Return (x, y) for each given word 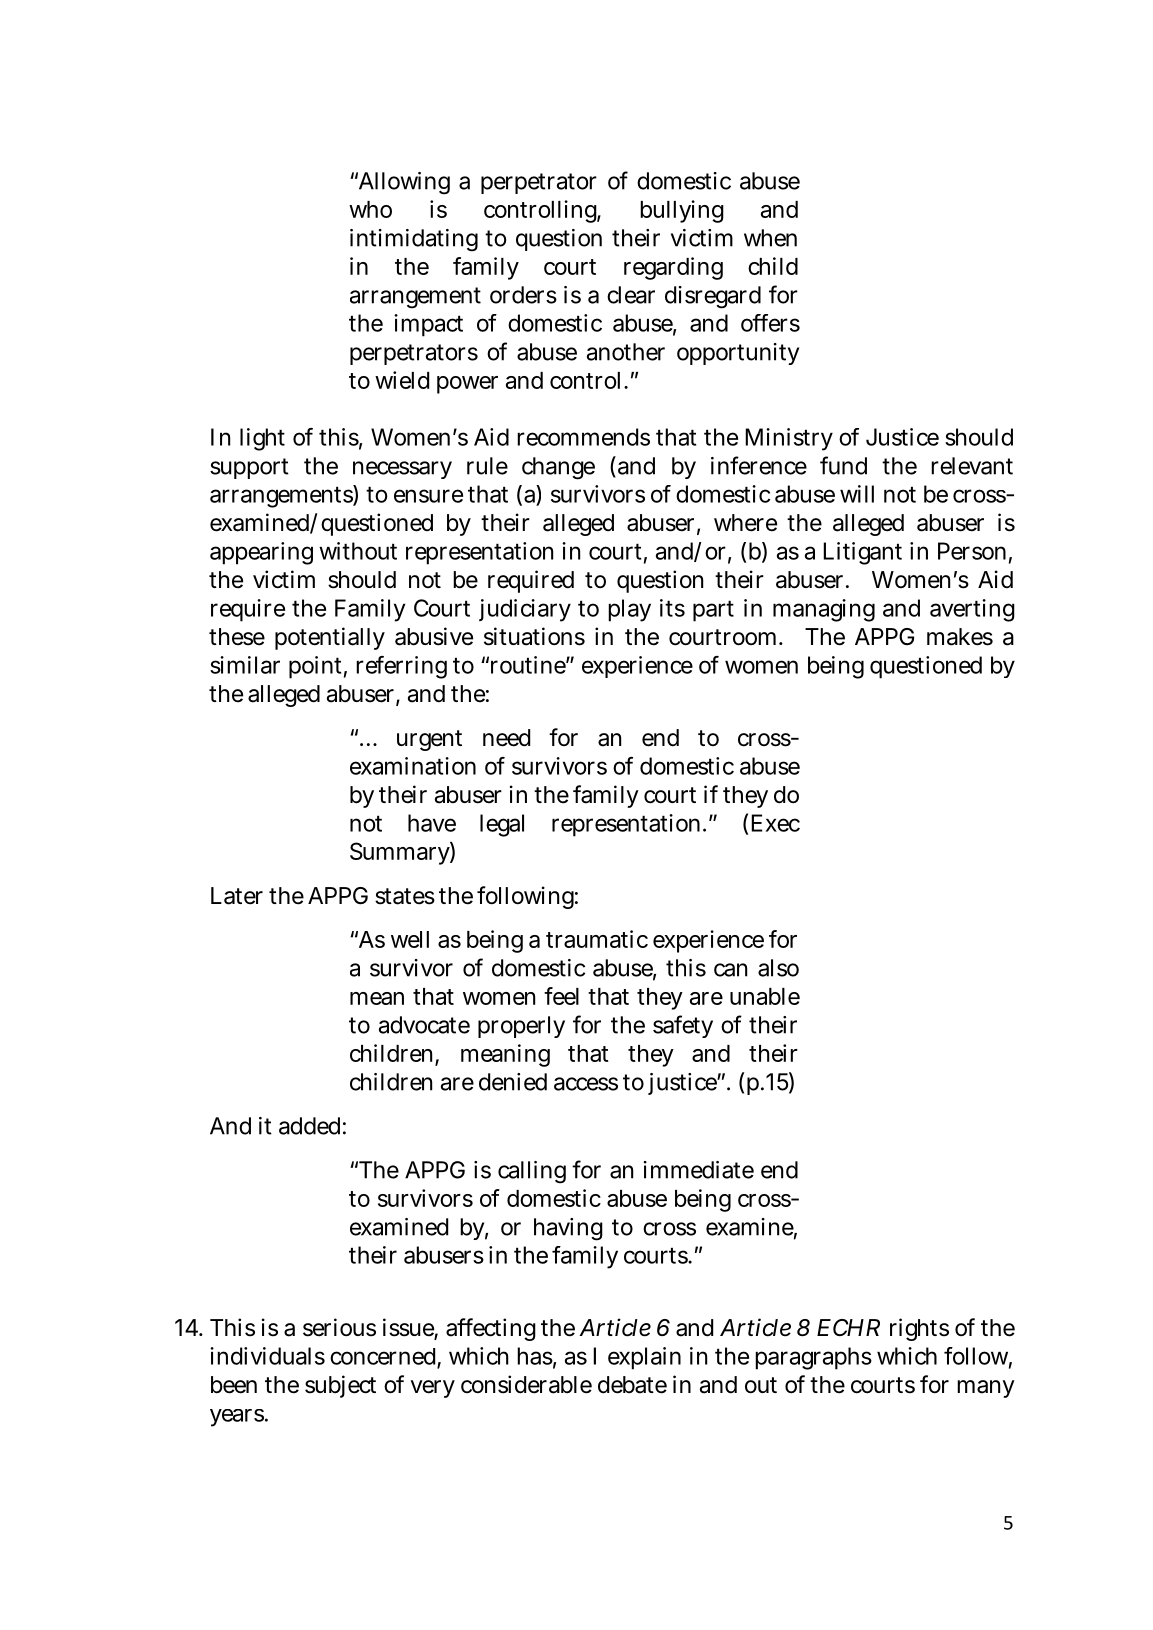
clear (631, 295)
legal (502, 825)
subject (340, 1386)
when (770, 238)
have (432, 823)
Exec (775, 823)
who (370, 209)
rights (919, 1329)
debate (632, 1385)
